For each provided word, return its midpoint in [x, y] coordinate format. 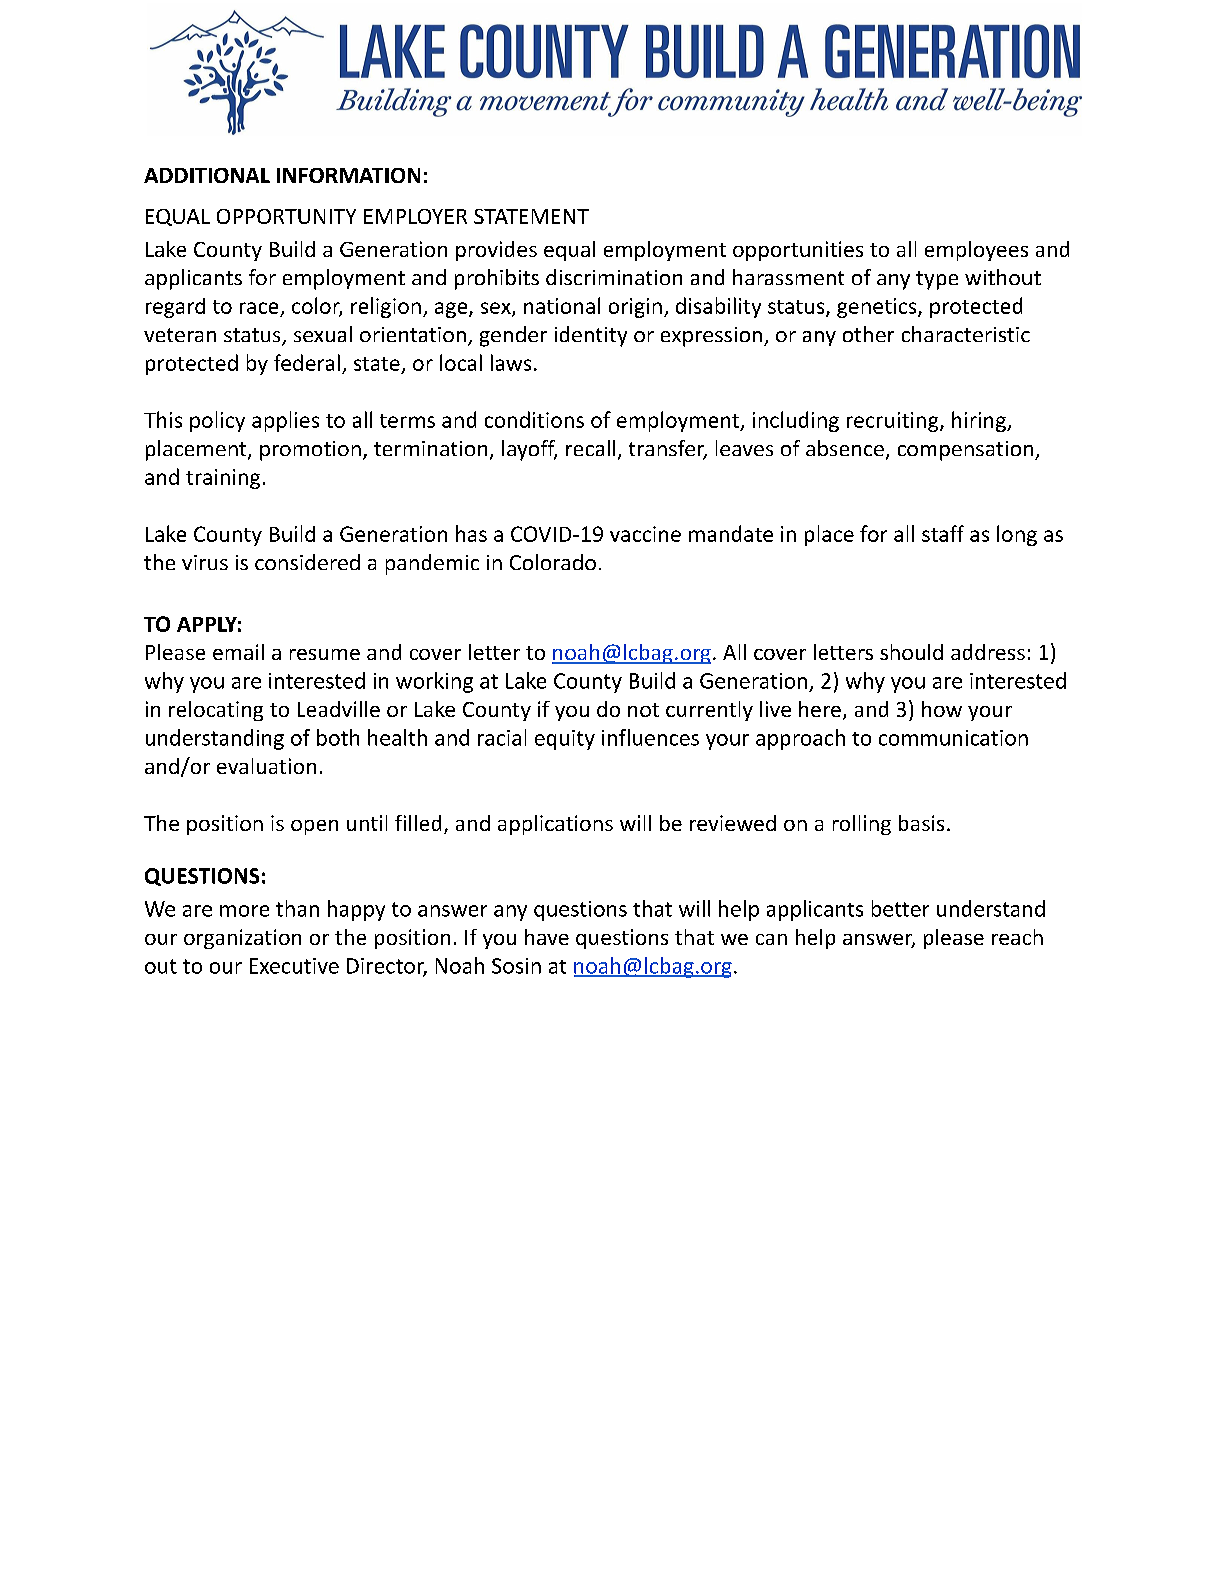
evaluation [266, 766]
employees [976, 251]
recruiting [894, 422]
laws [511, 362]
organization [242, 939]
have [547, 937]
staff [943, 533]
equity [565, 740]
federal [307, 362]
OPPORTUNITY [286, 216]
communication [953, 738]
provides [496, 251]
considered [307, 562]
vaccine [645, 534]
